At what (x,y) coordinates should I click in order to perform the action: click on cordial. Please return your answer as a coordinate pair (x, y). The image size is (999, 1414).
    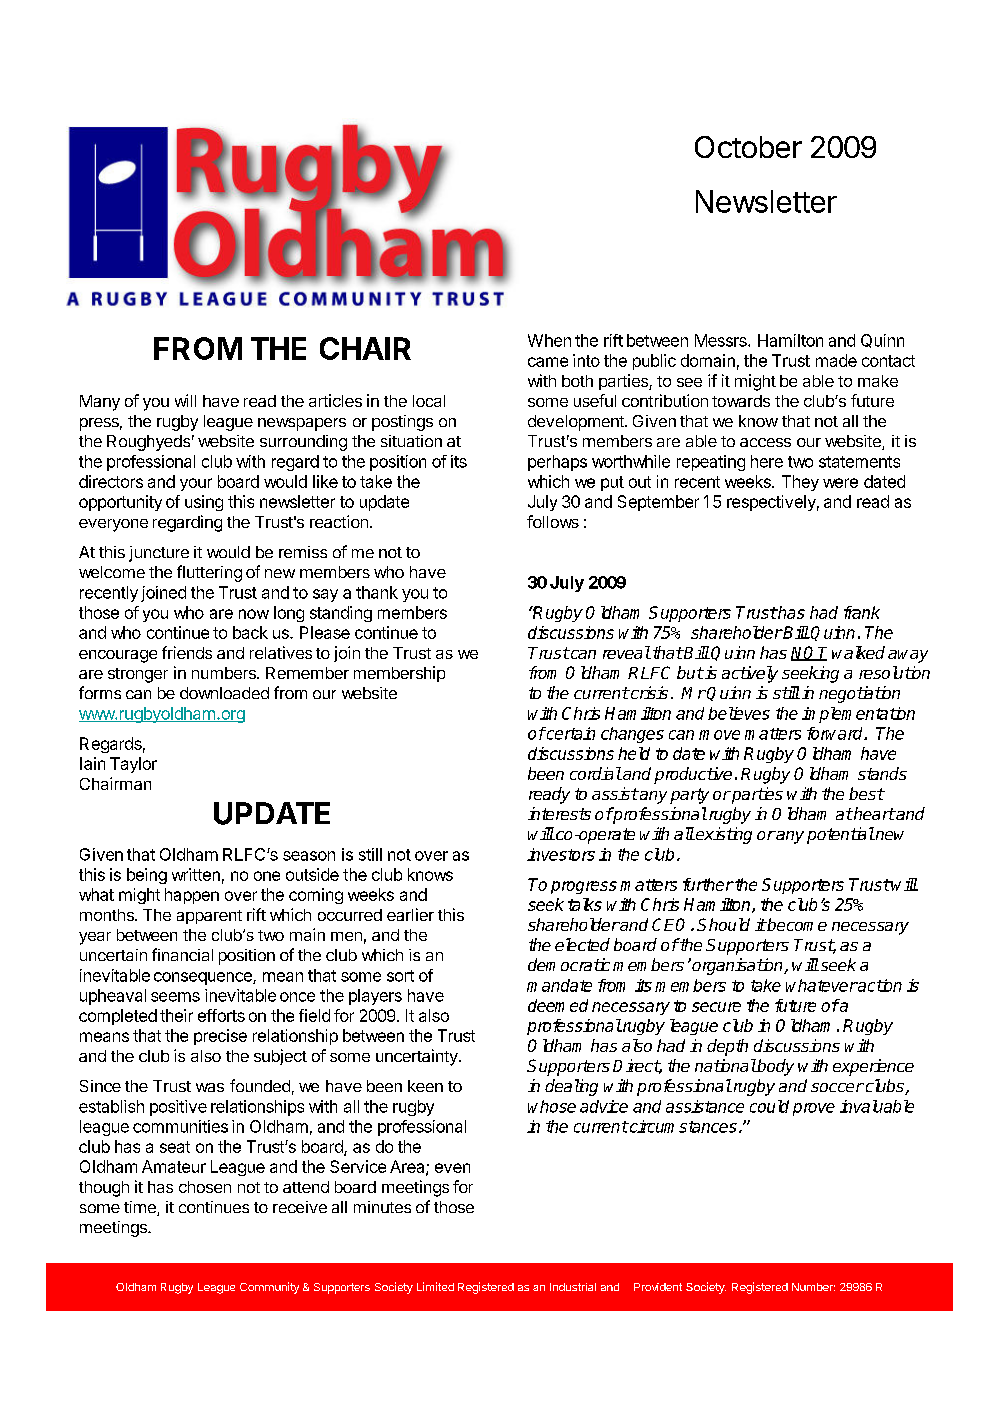
    Looking at the image, I should click on (595, 773).
